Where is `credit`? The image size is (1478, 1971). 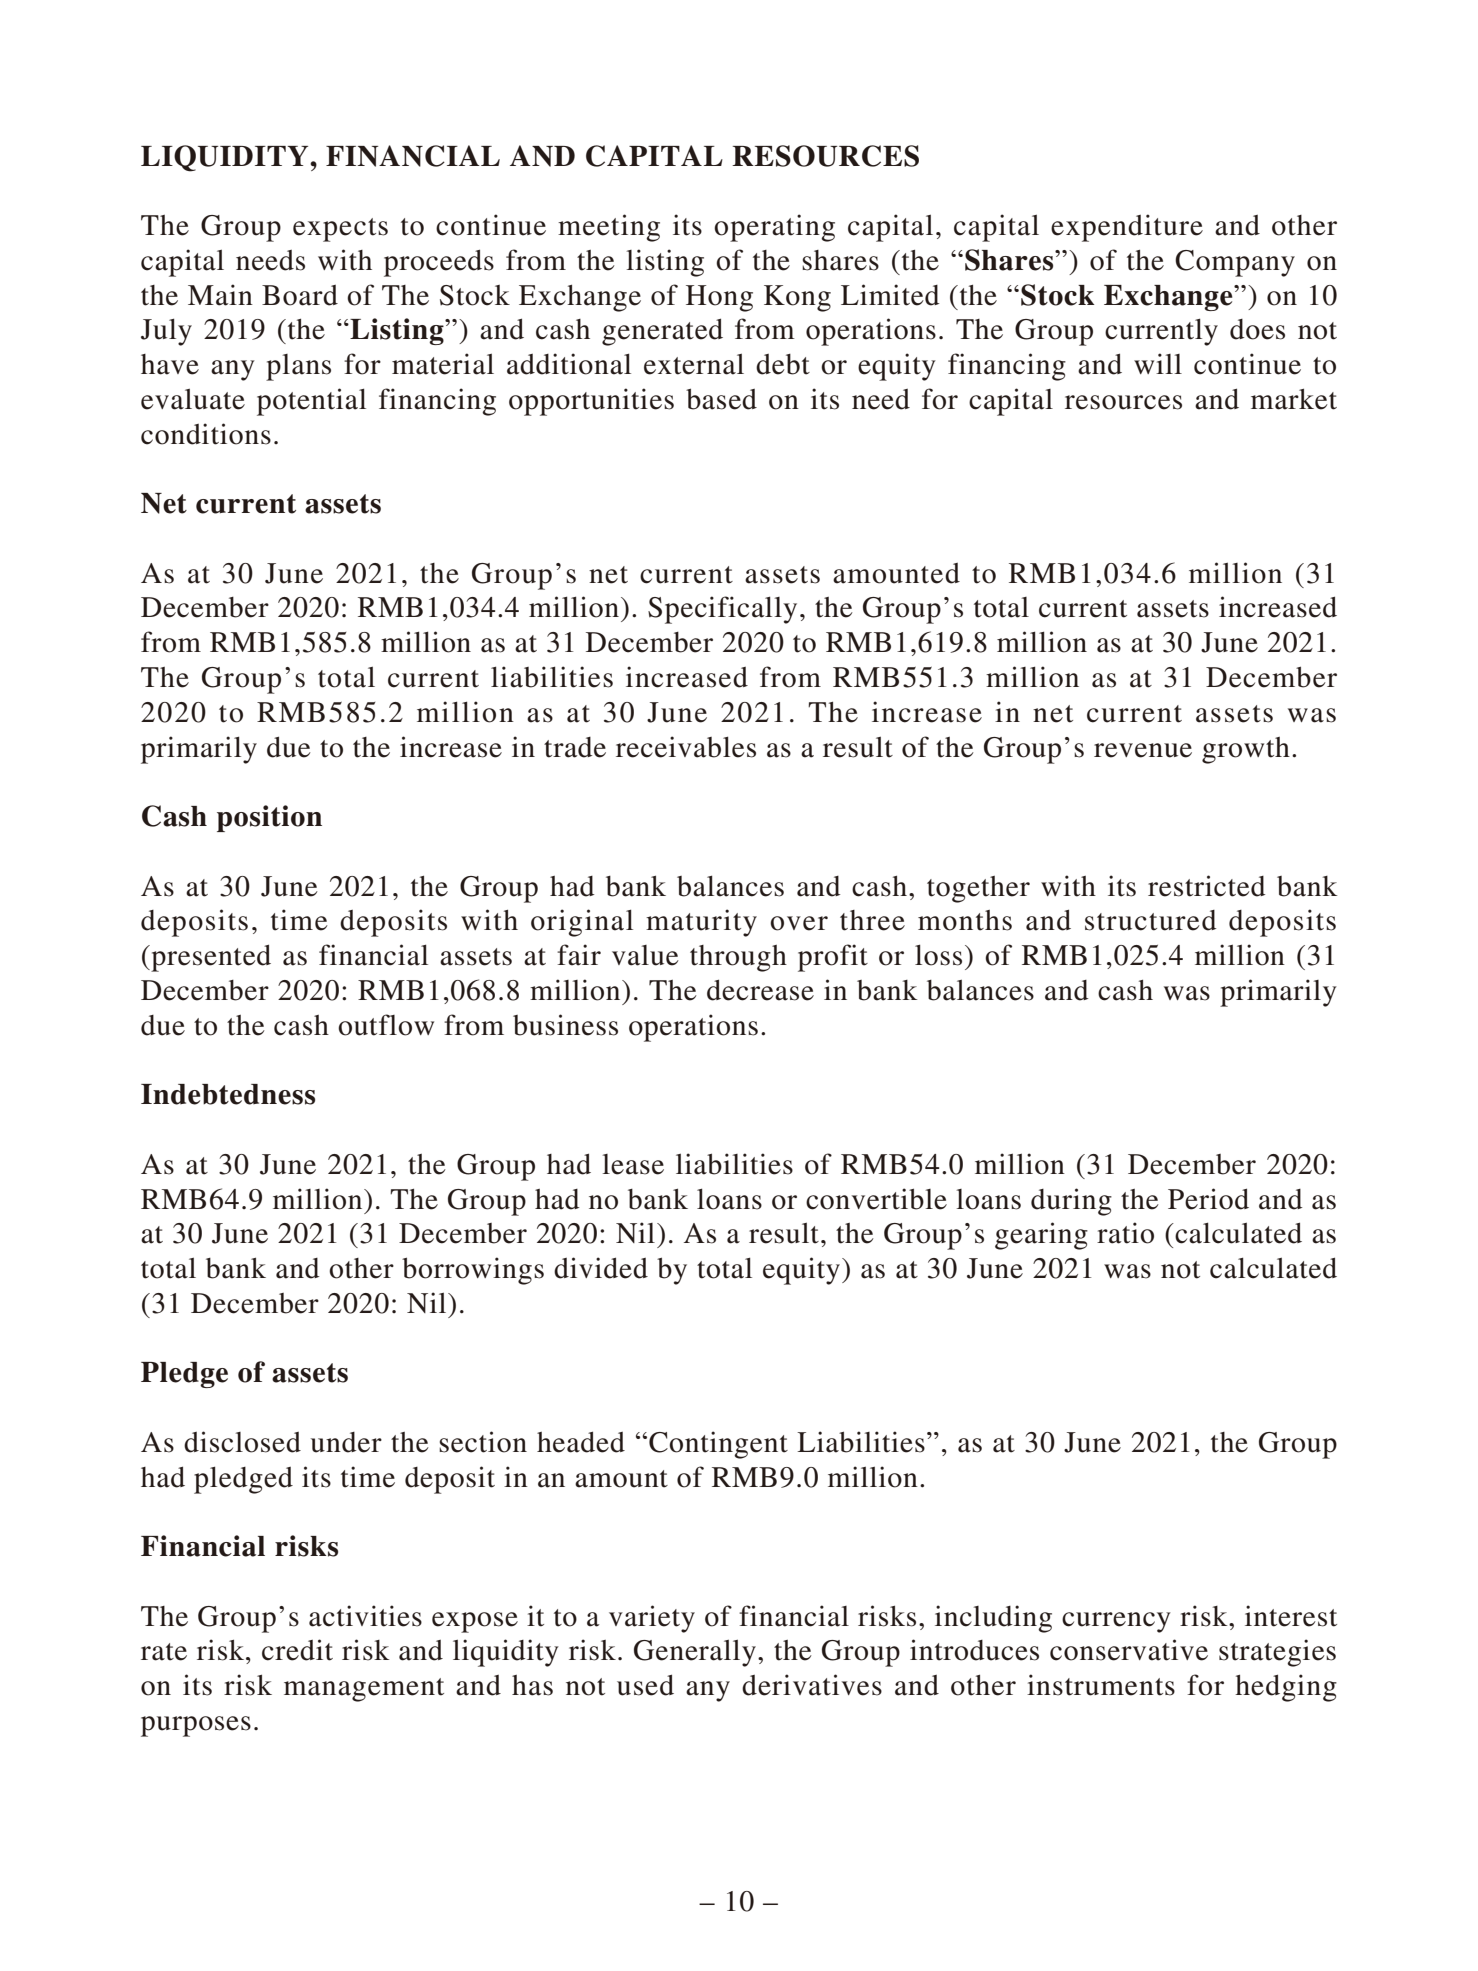 credit is located at coordinates (297, 1650).
